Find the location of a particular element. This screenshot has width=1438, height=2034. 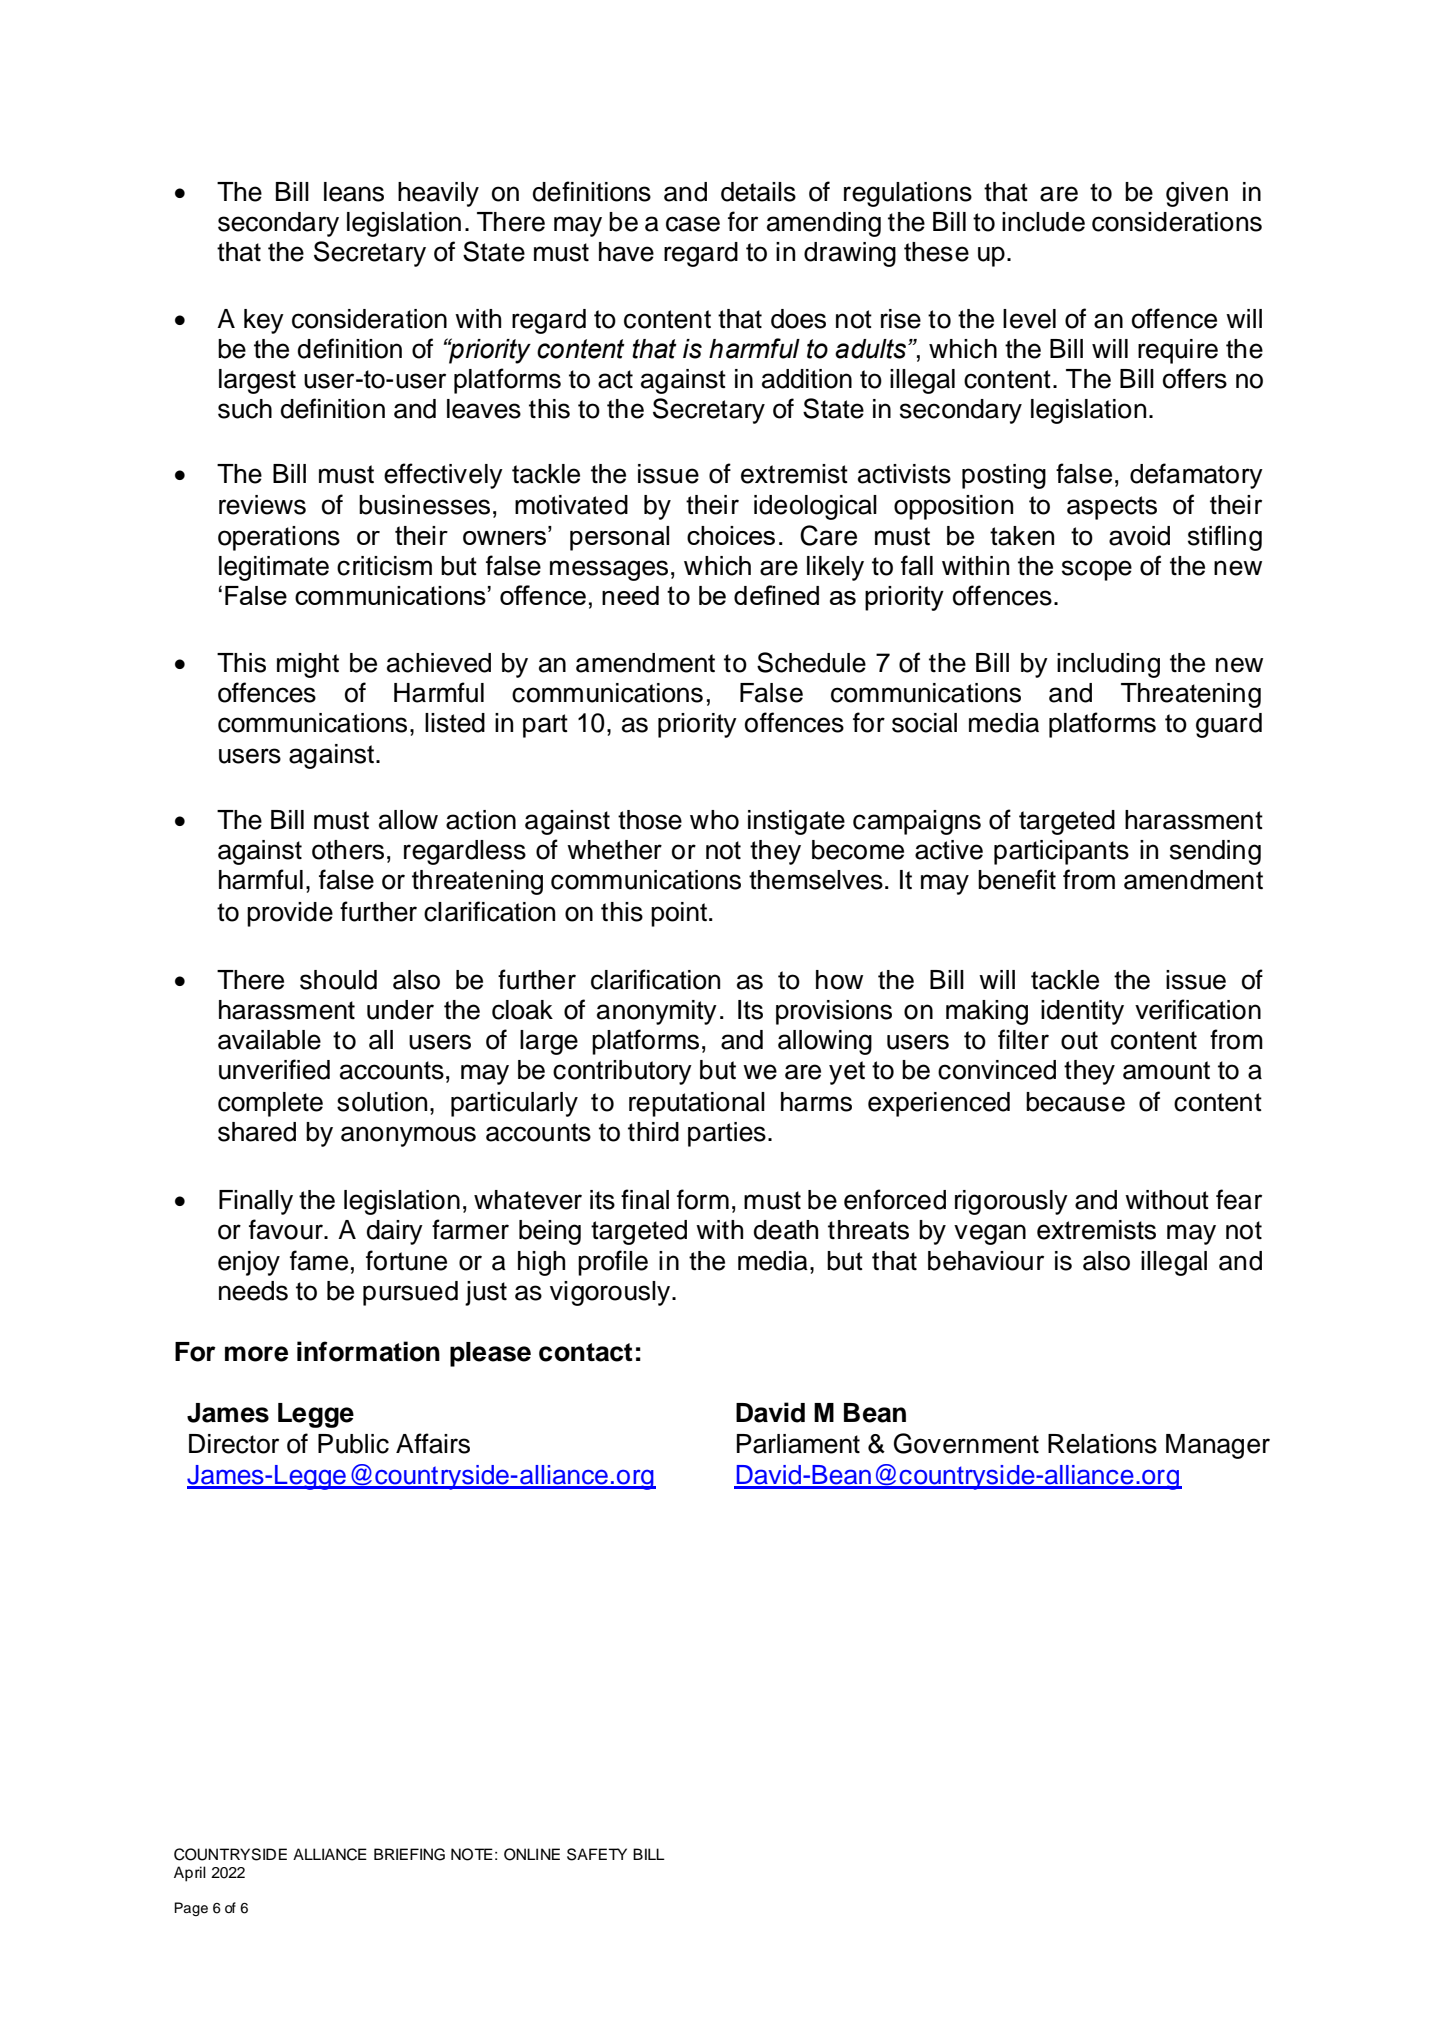

BRIEFING is located at coordinates (409, 1854).
